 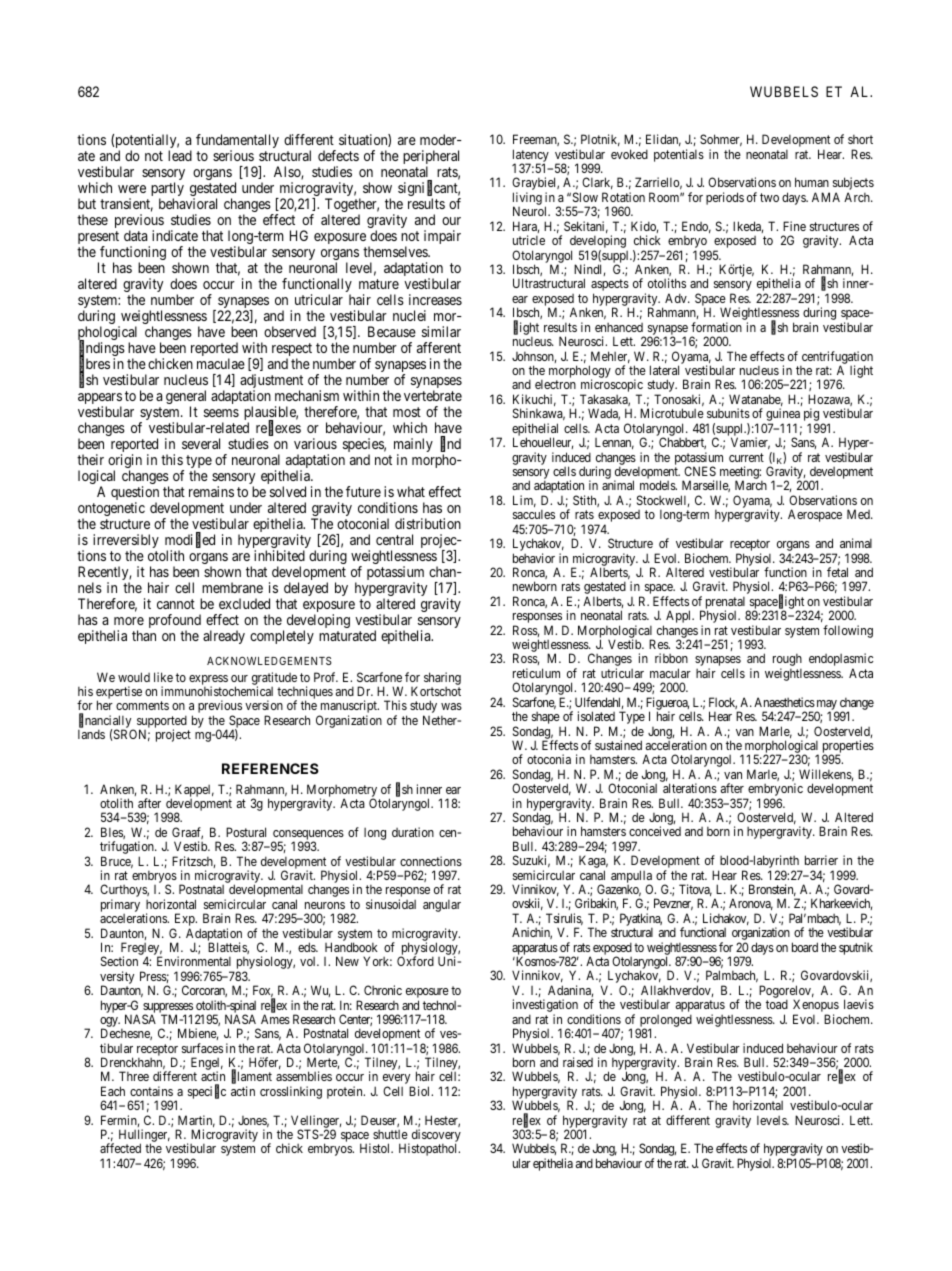 I want to click on Biol, so click(x=421, y=1091).
